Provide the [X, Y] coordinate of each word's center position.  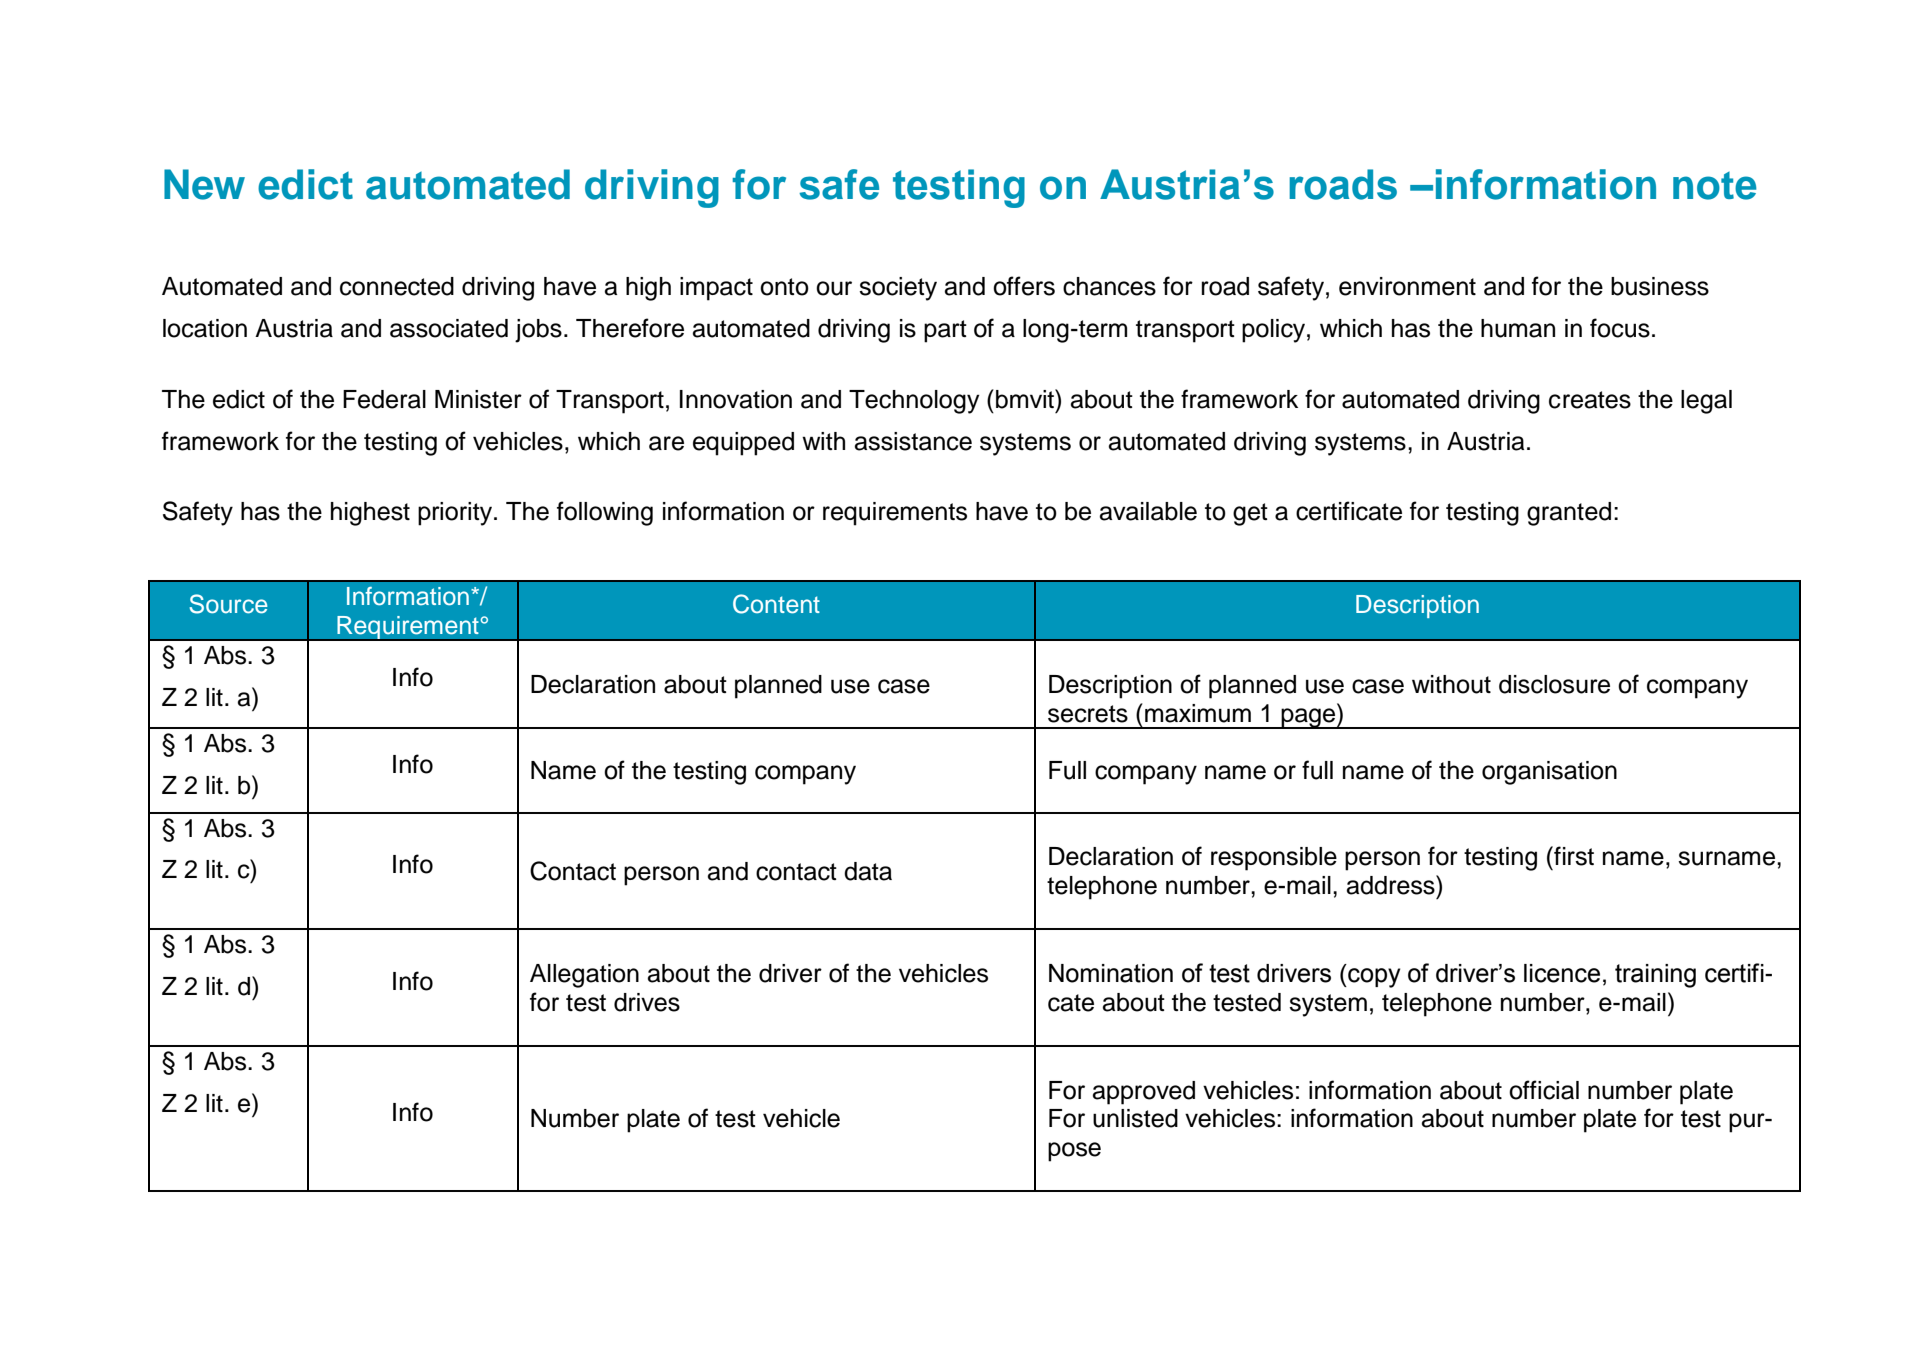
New [204, 184]
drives [647, 1002]
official [1544, 1090]
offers [1024, 286]
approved [1144, 1093]
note [1715, 186]
